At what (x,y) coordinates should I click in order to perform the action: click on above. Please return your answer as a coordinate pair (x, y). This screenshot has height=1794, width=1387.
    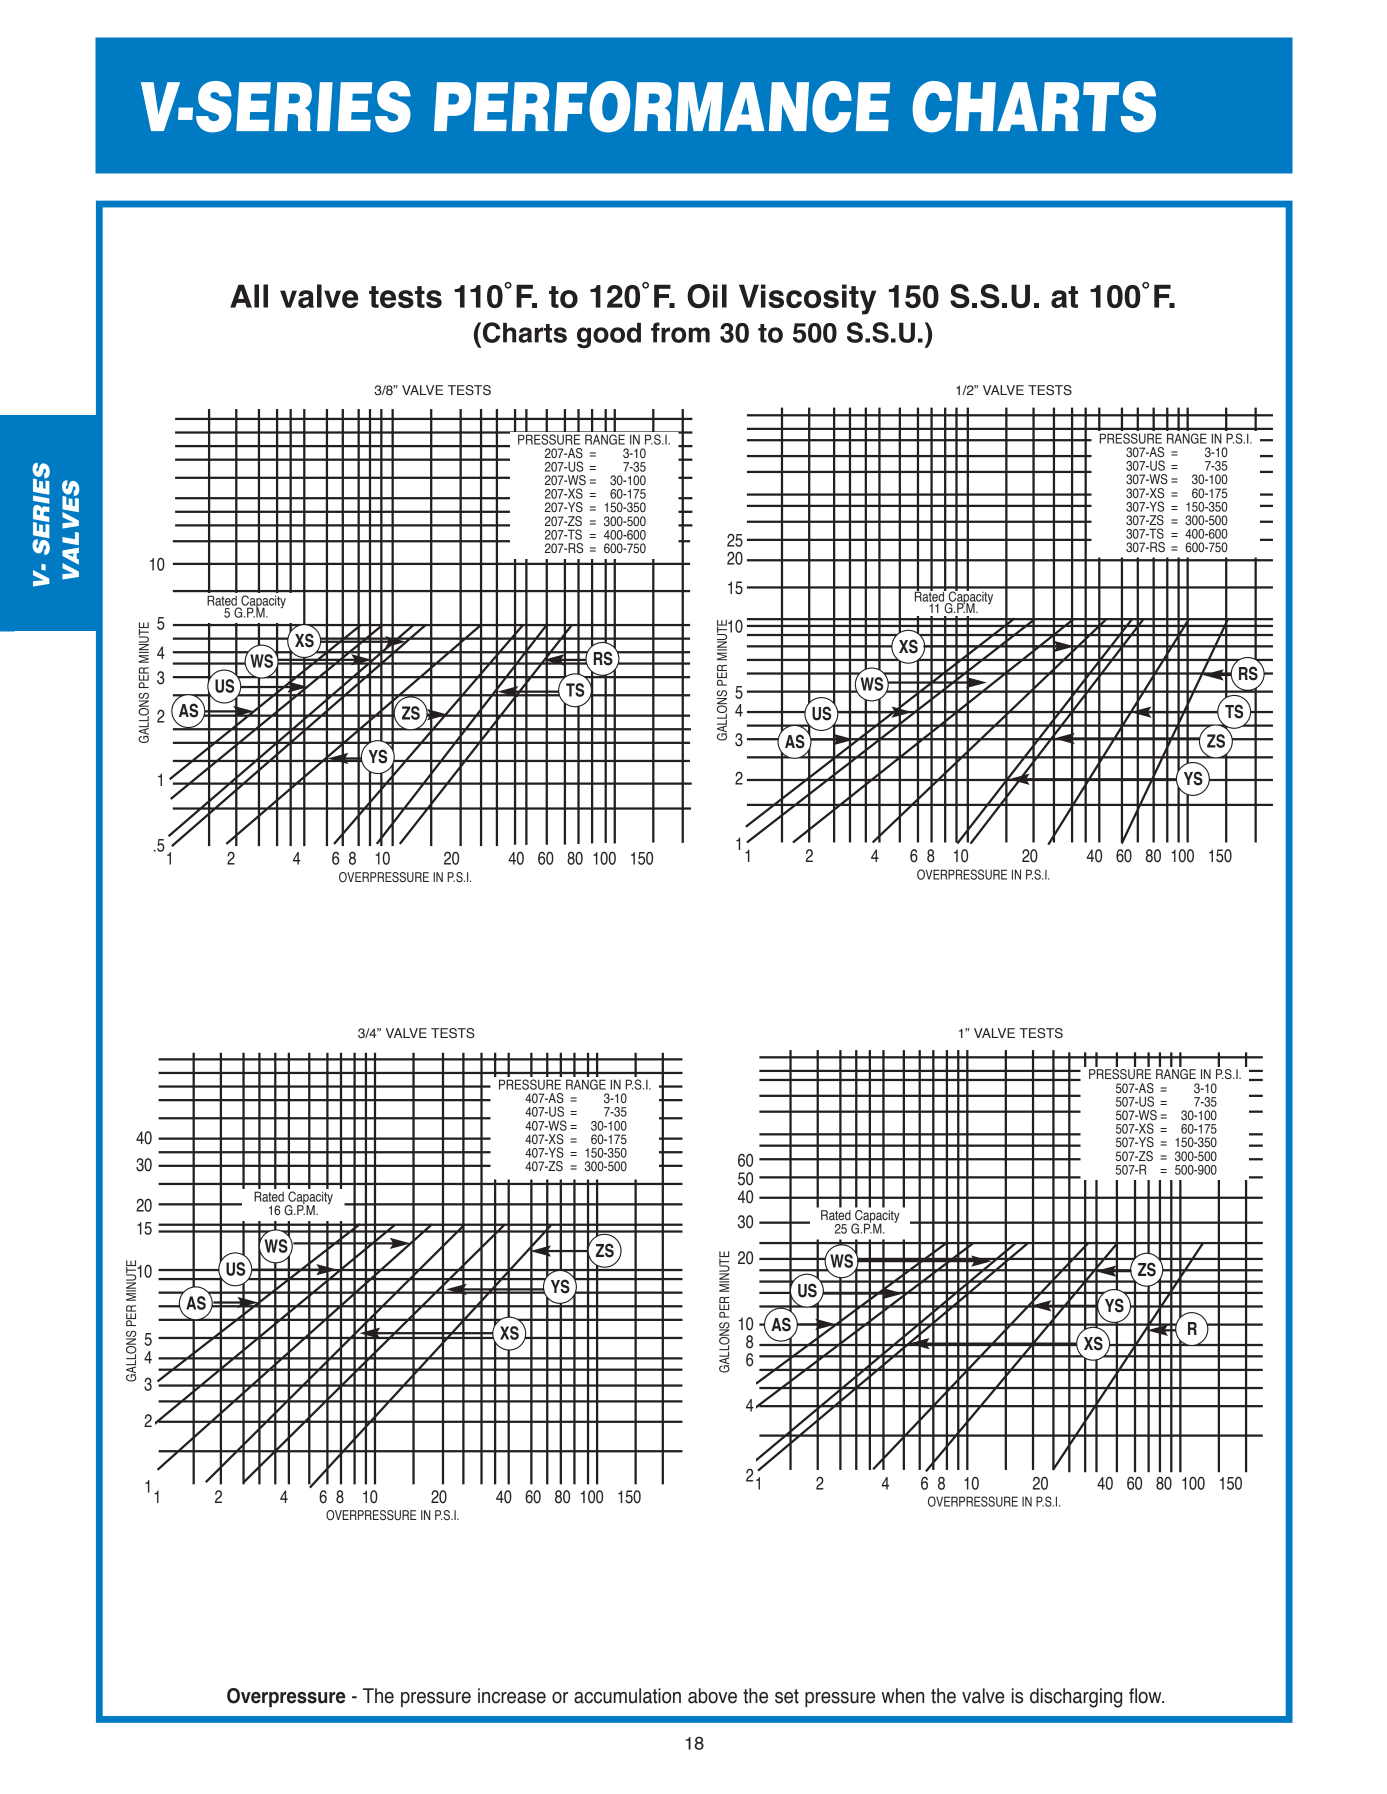
    Looking at the image, I should click on (712, 1696).
